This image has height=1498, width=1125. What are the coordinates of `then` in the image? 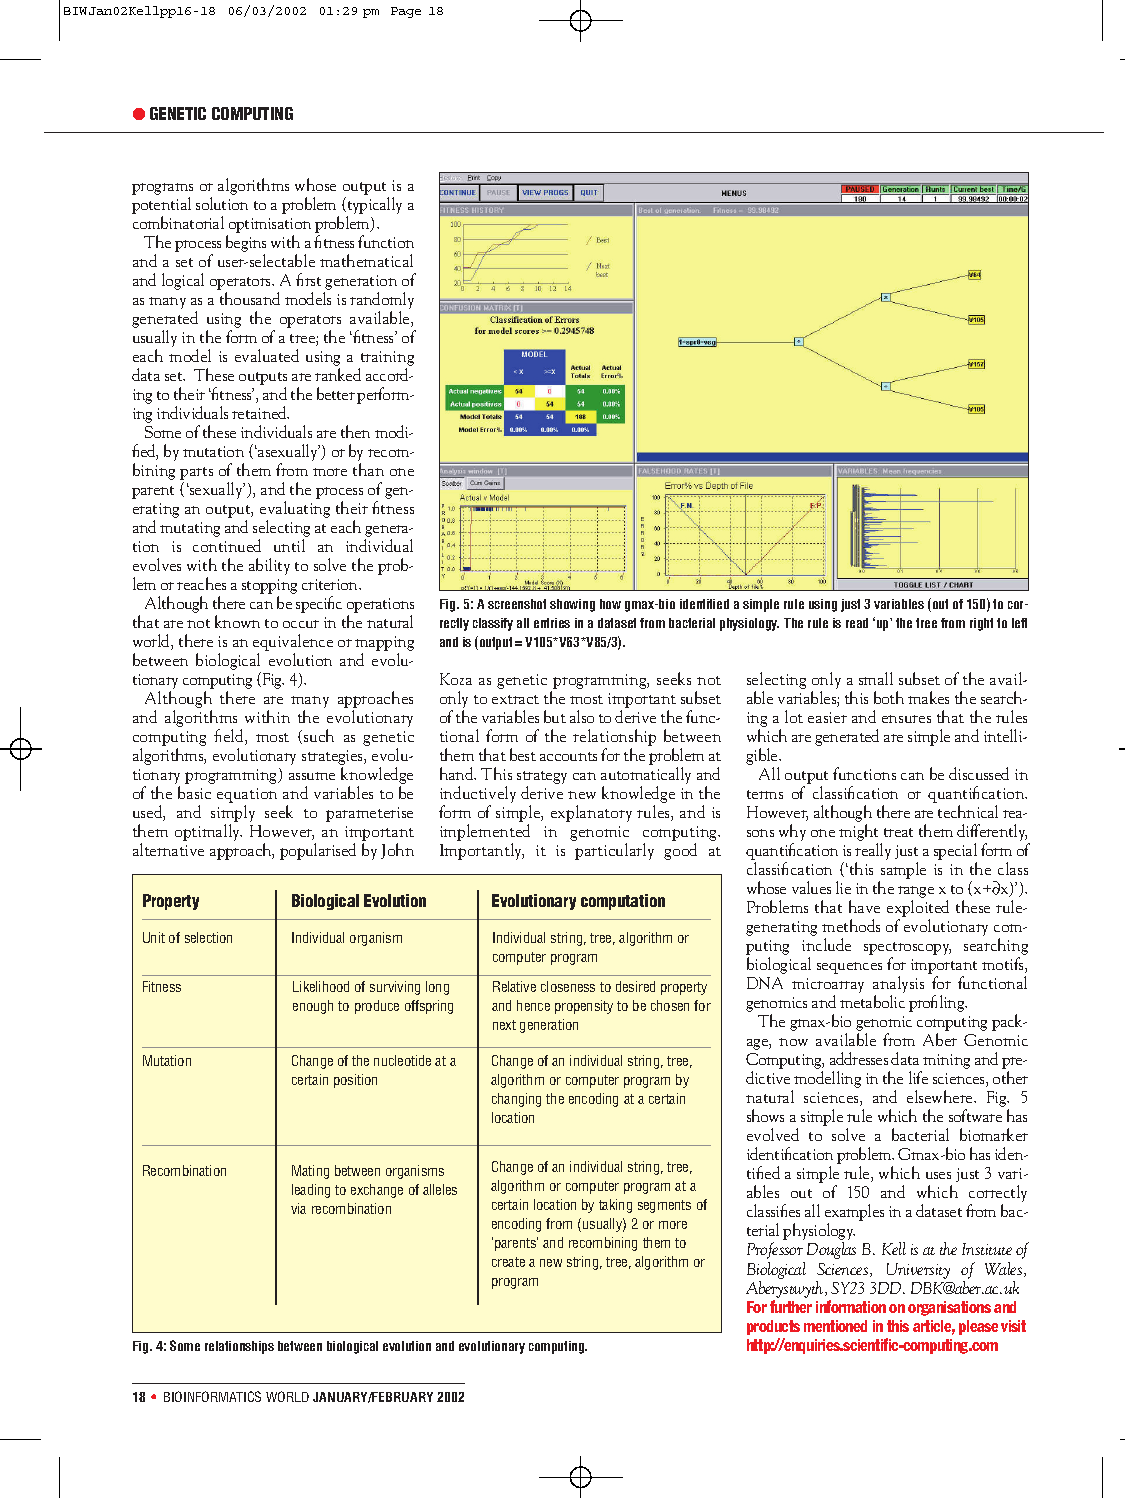 It's located at (355, 431).
